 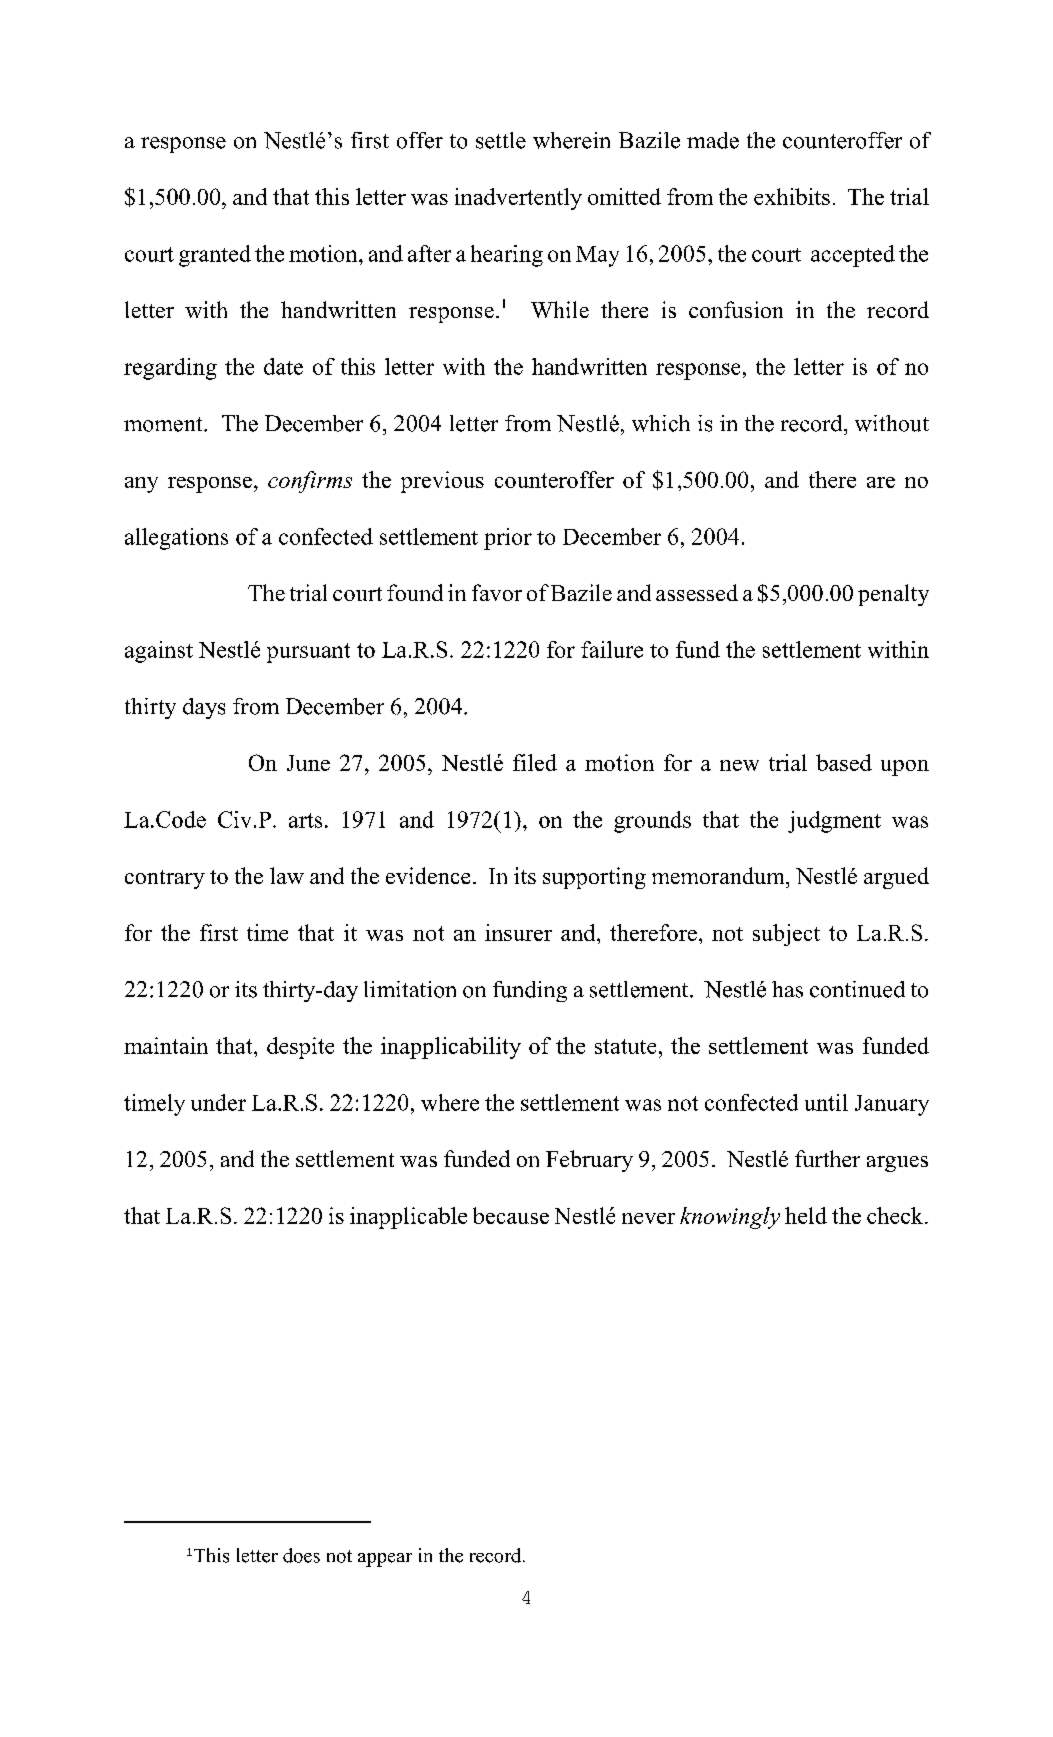 What do you see at coordinates (792, 196) in the screenshot?
I see `exhibits` at bounding box center [792, 196].
